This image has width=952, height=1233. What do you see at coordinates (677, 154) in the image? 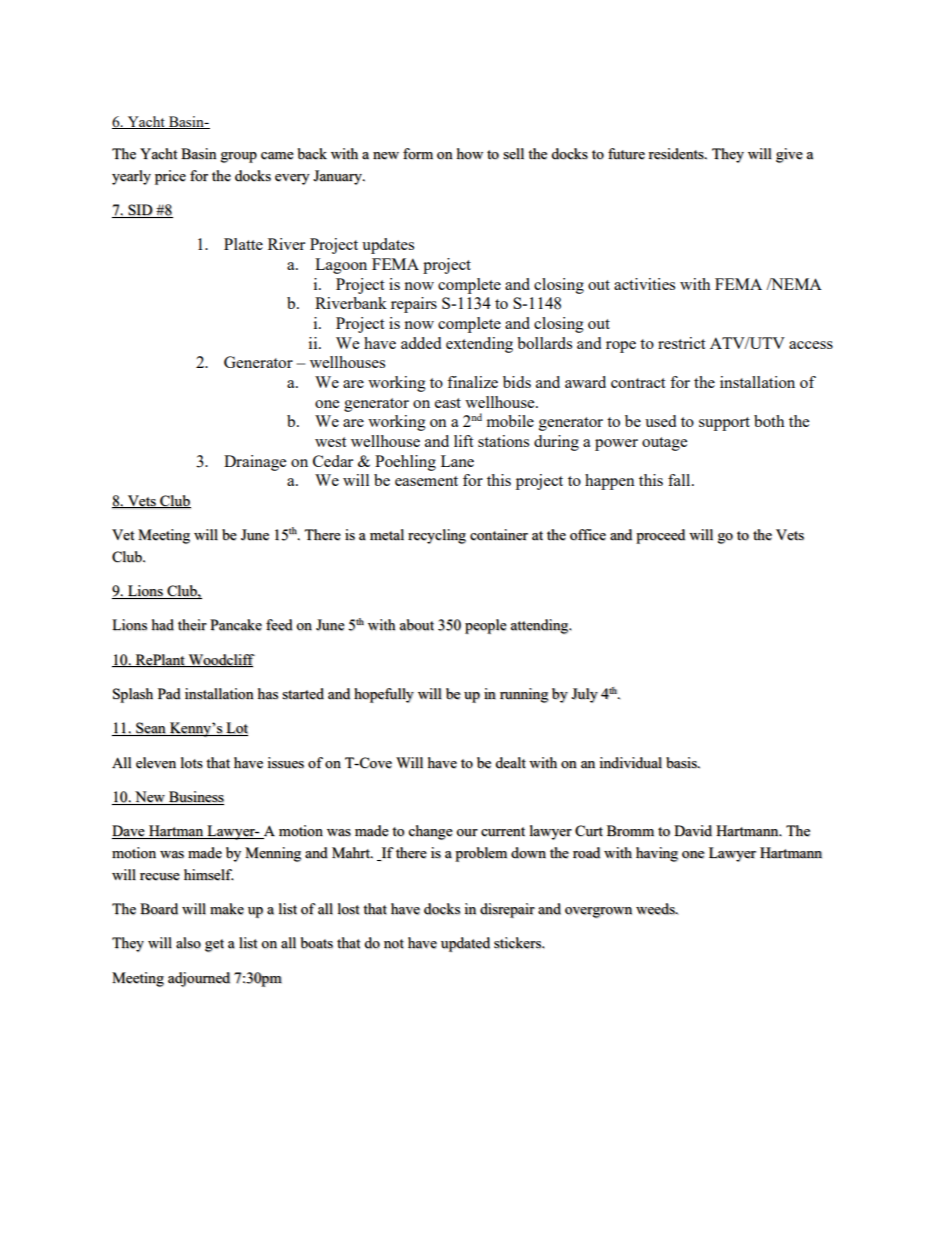
I see `residents` at bounding box center [677, 154].
